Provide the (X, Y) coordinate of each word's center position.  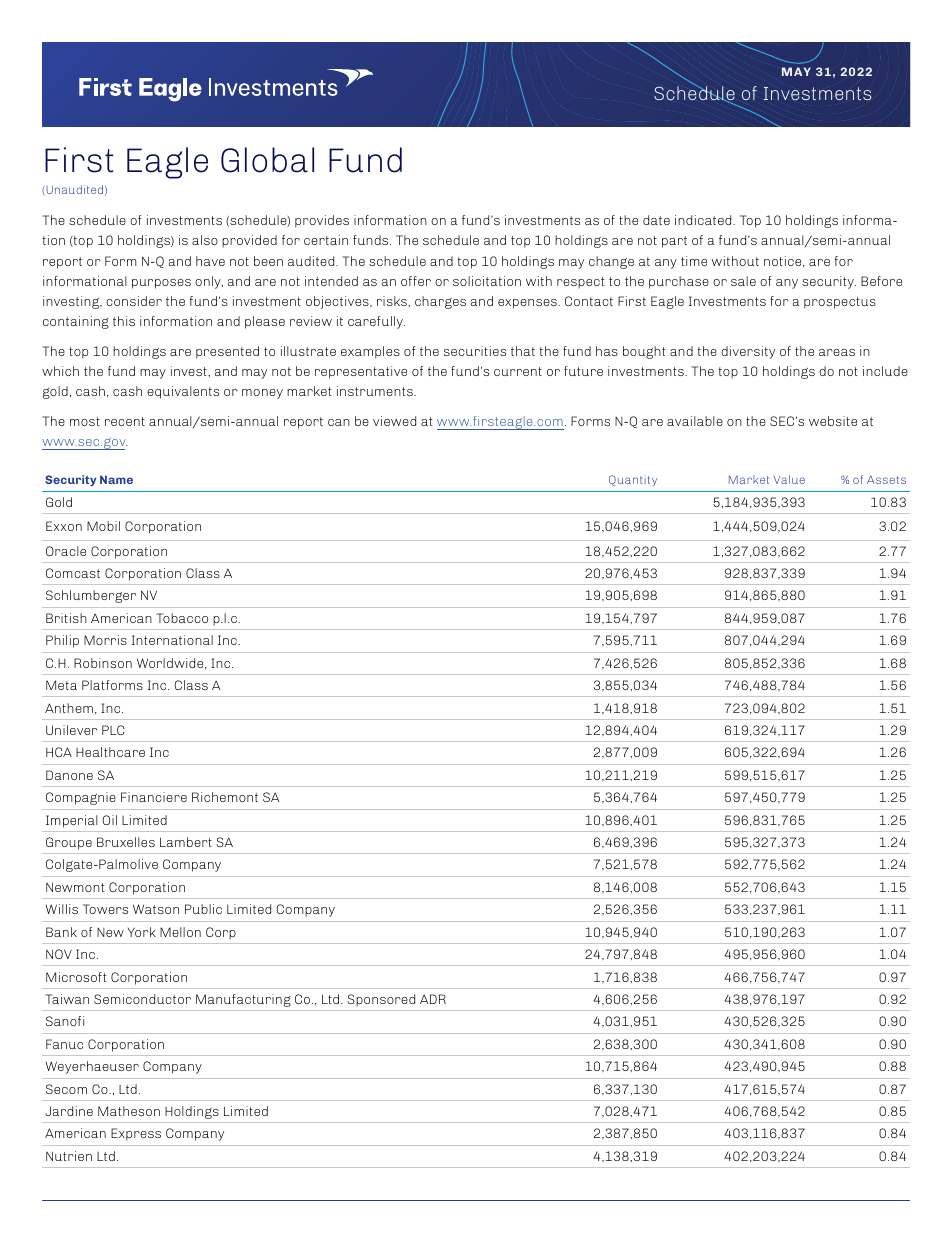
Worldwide (171, 663)
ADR (433, 999)
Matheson (129, 1111)
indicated (704, 220)
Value (789, 479)
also (205, 240)
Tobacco (182, 618)
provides (322, 221)
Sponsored (381, 1000)
